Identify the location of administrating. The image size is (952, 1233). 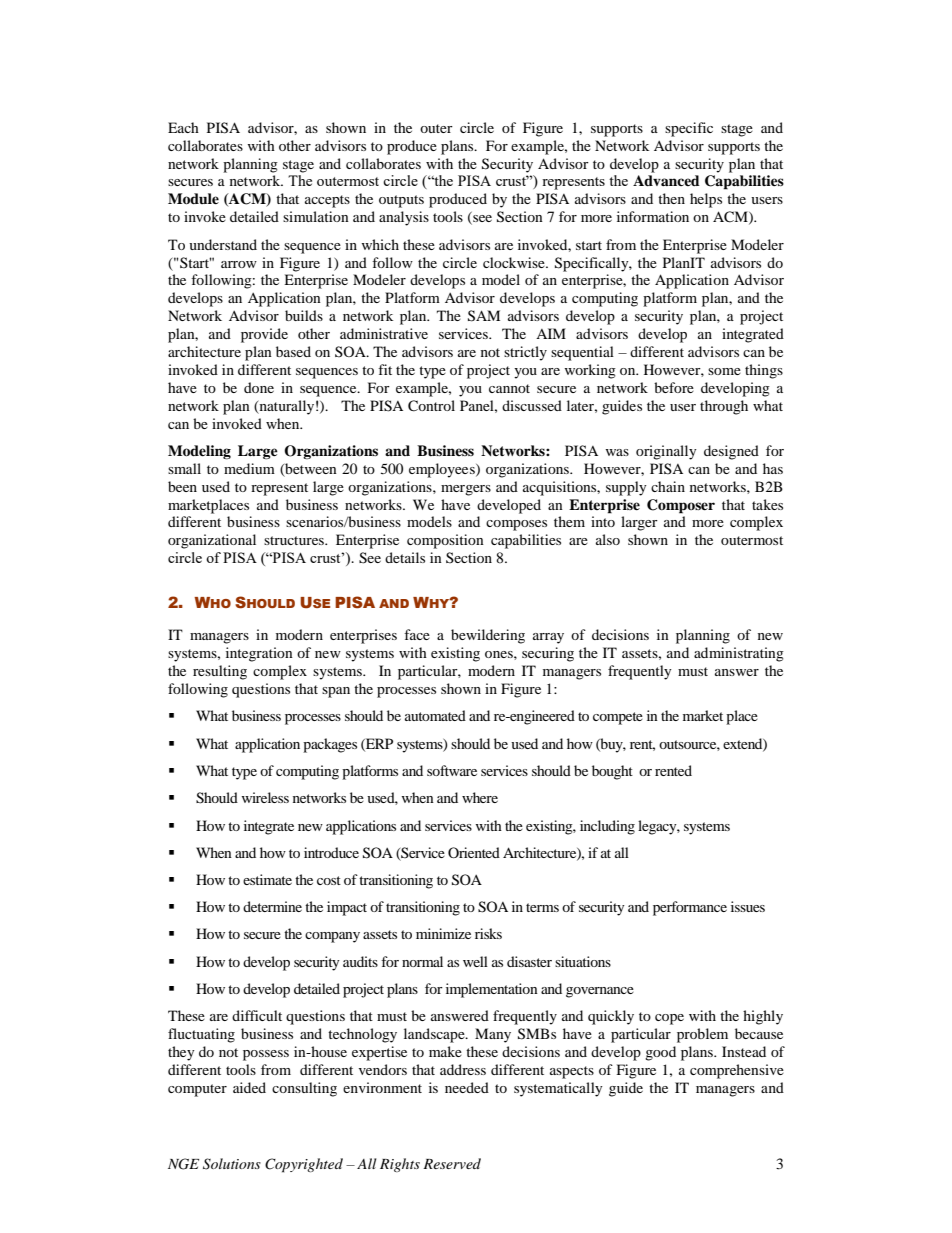
(739, 654).
